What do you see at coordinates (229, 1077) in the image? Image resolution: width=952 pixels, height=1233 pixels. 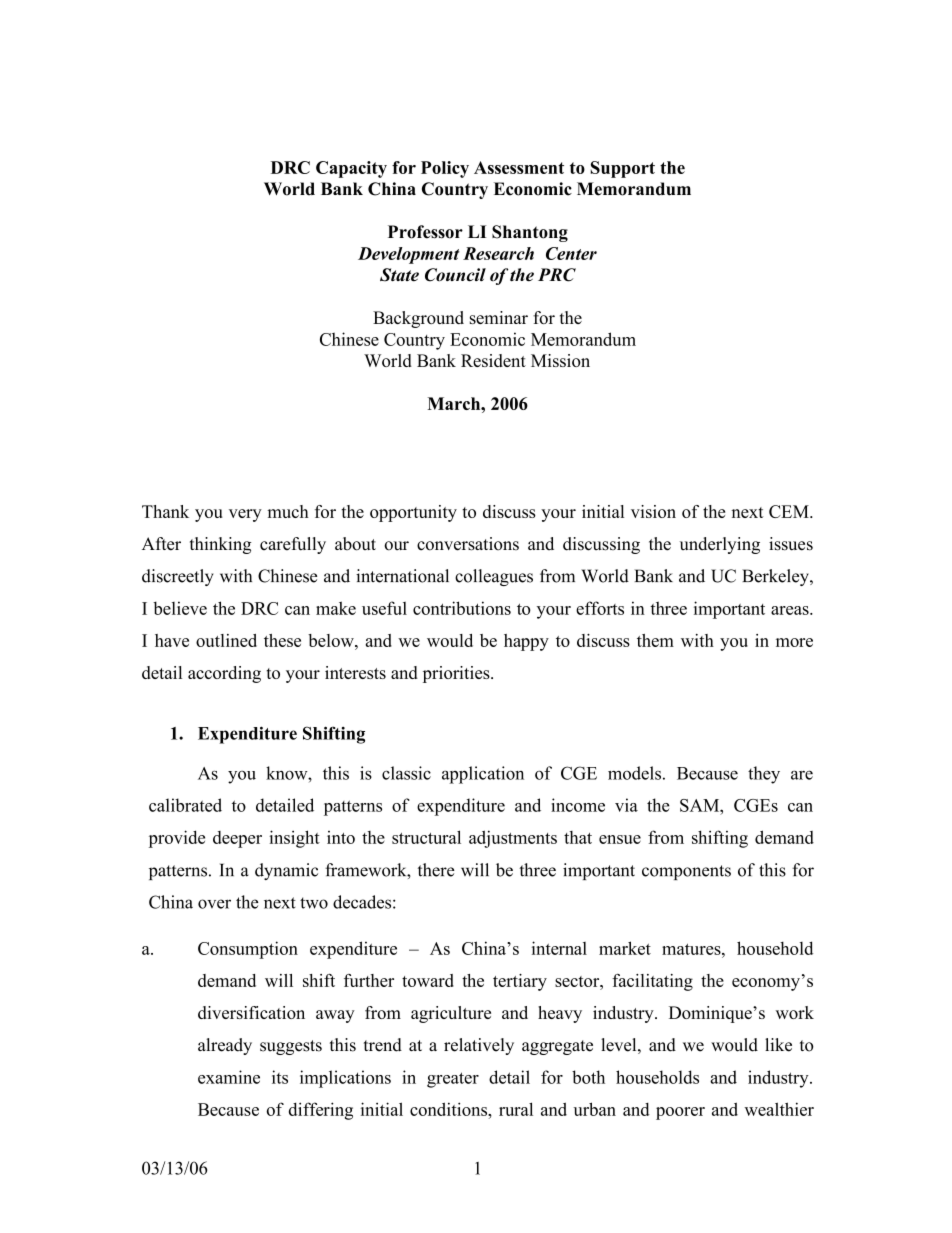 I see `examine` at bounding box center [229, 1077].
